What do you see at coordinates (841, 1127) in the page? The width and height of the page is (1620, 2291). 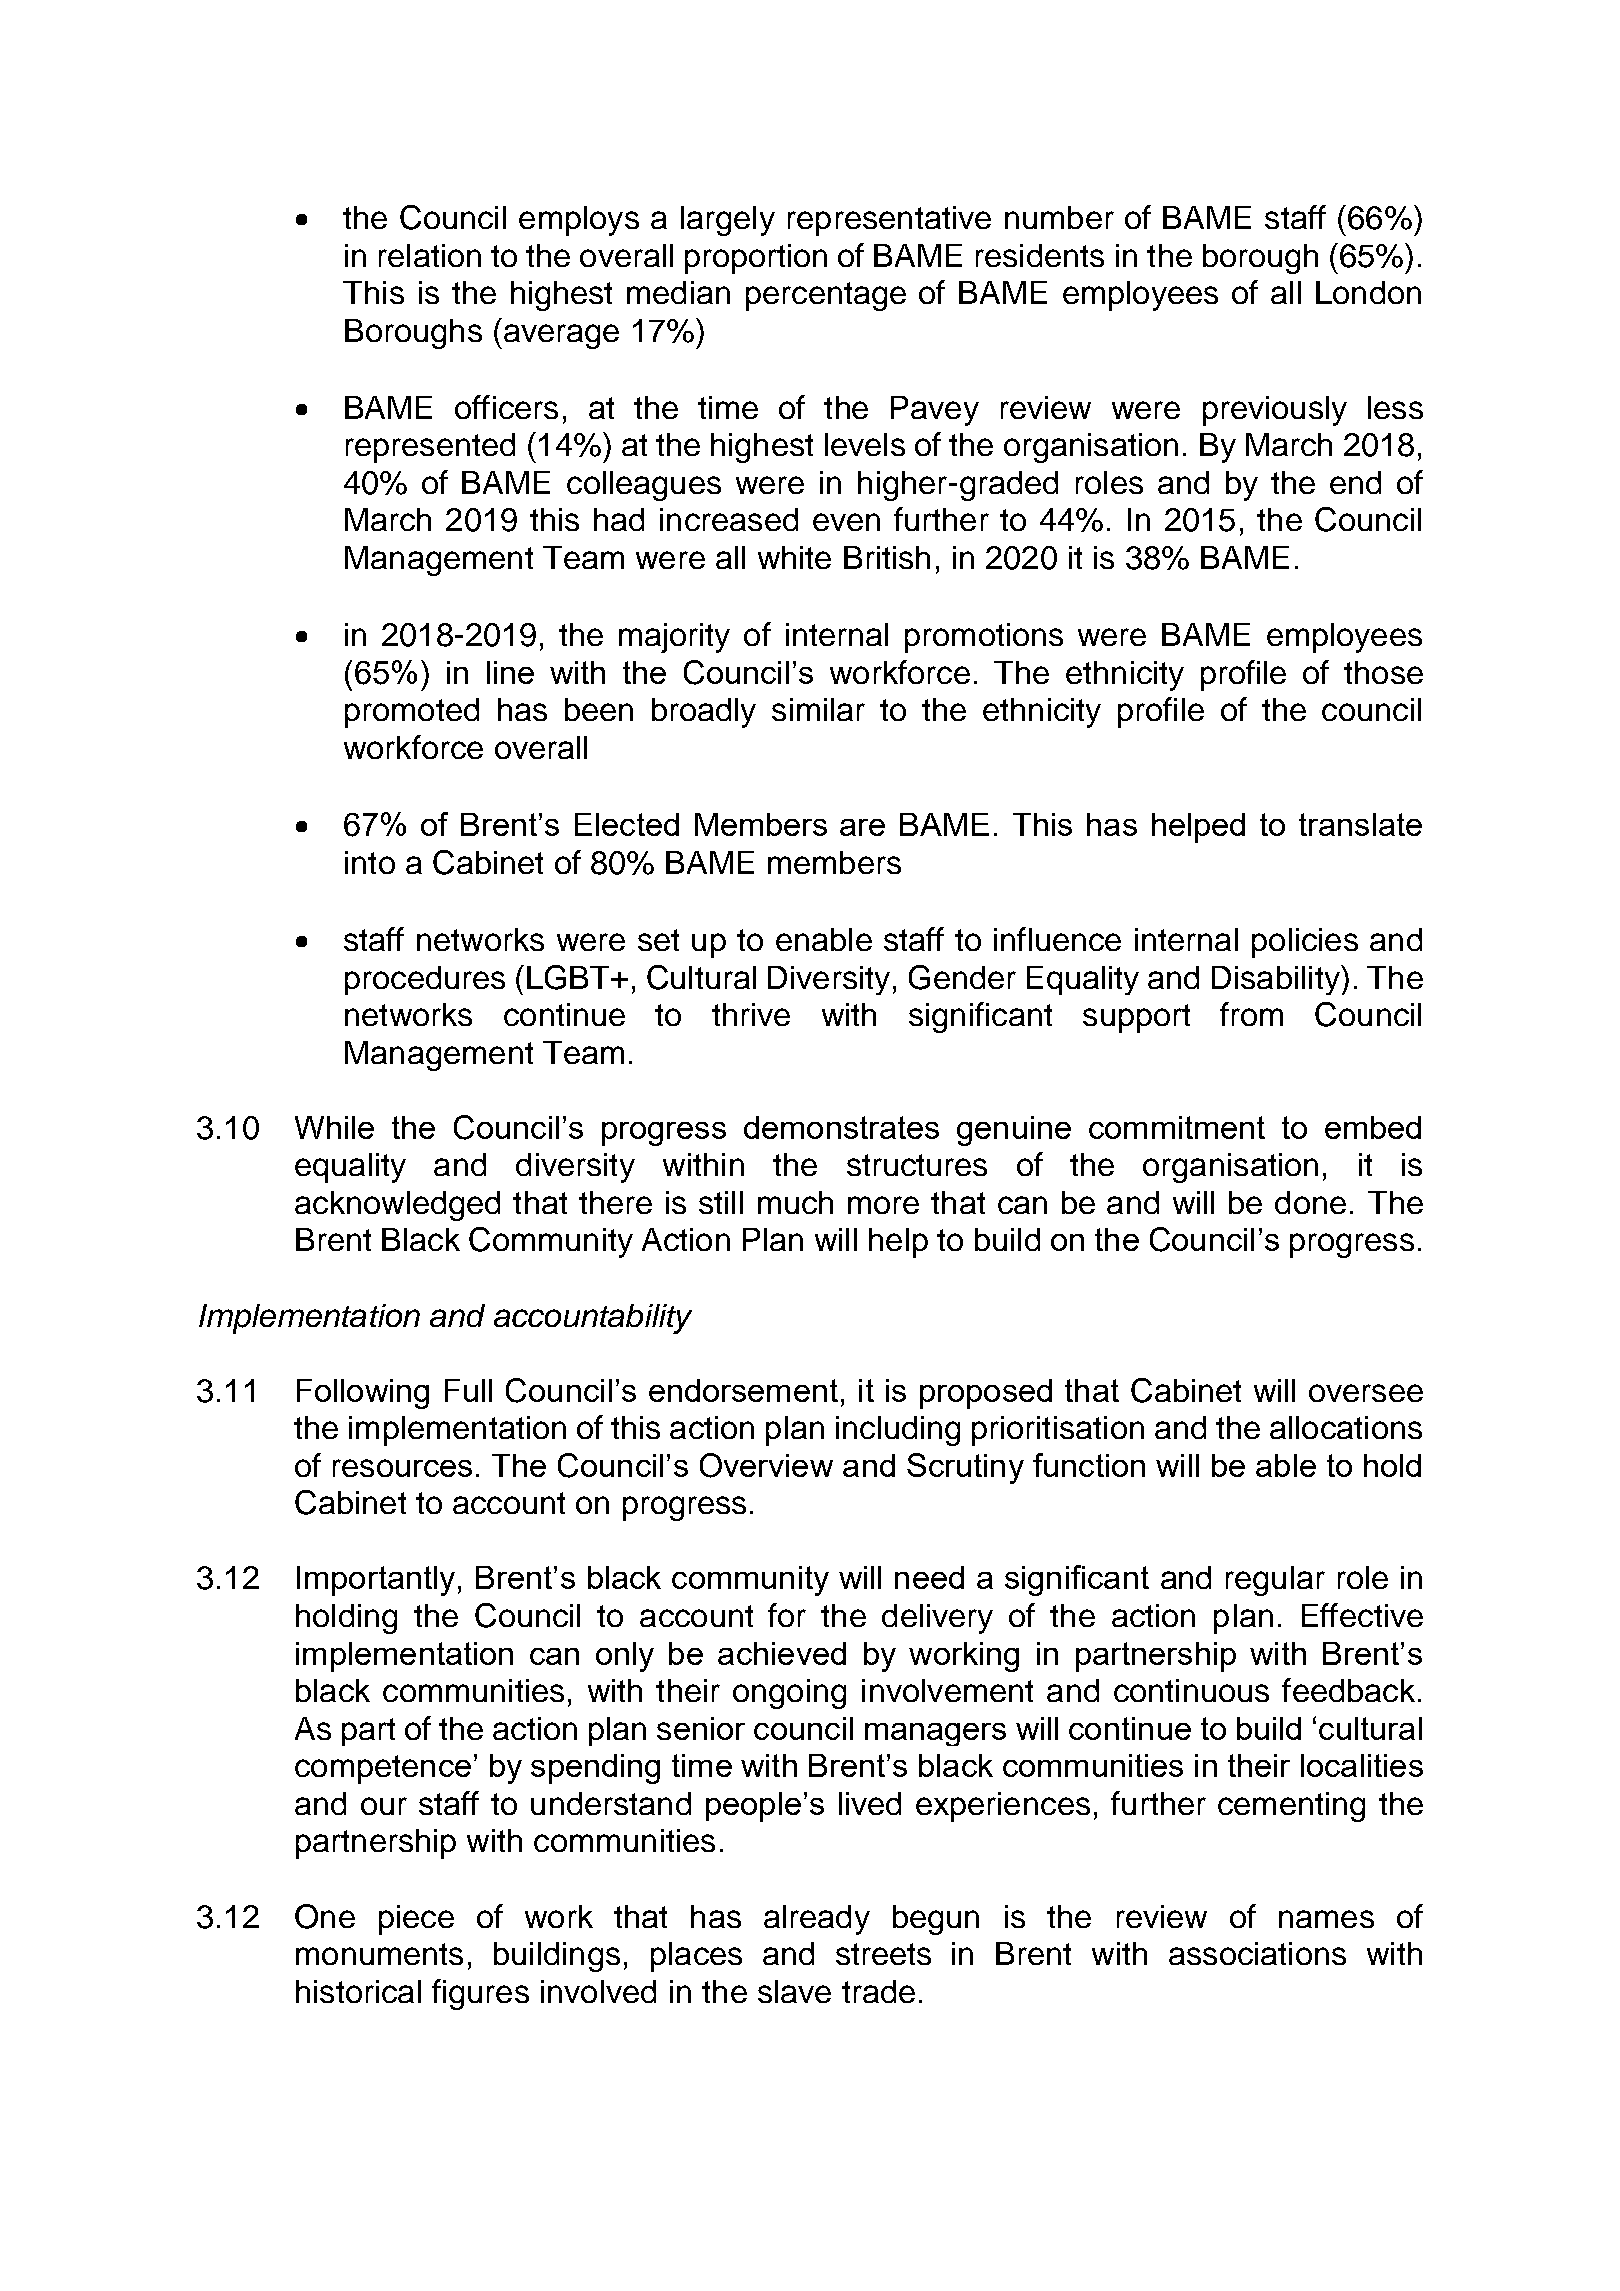 I see `demonstrates` at bounding box center [841, 1127].
